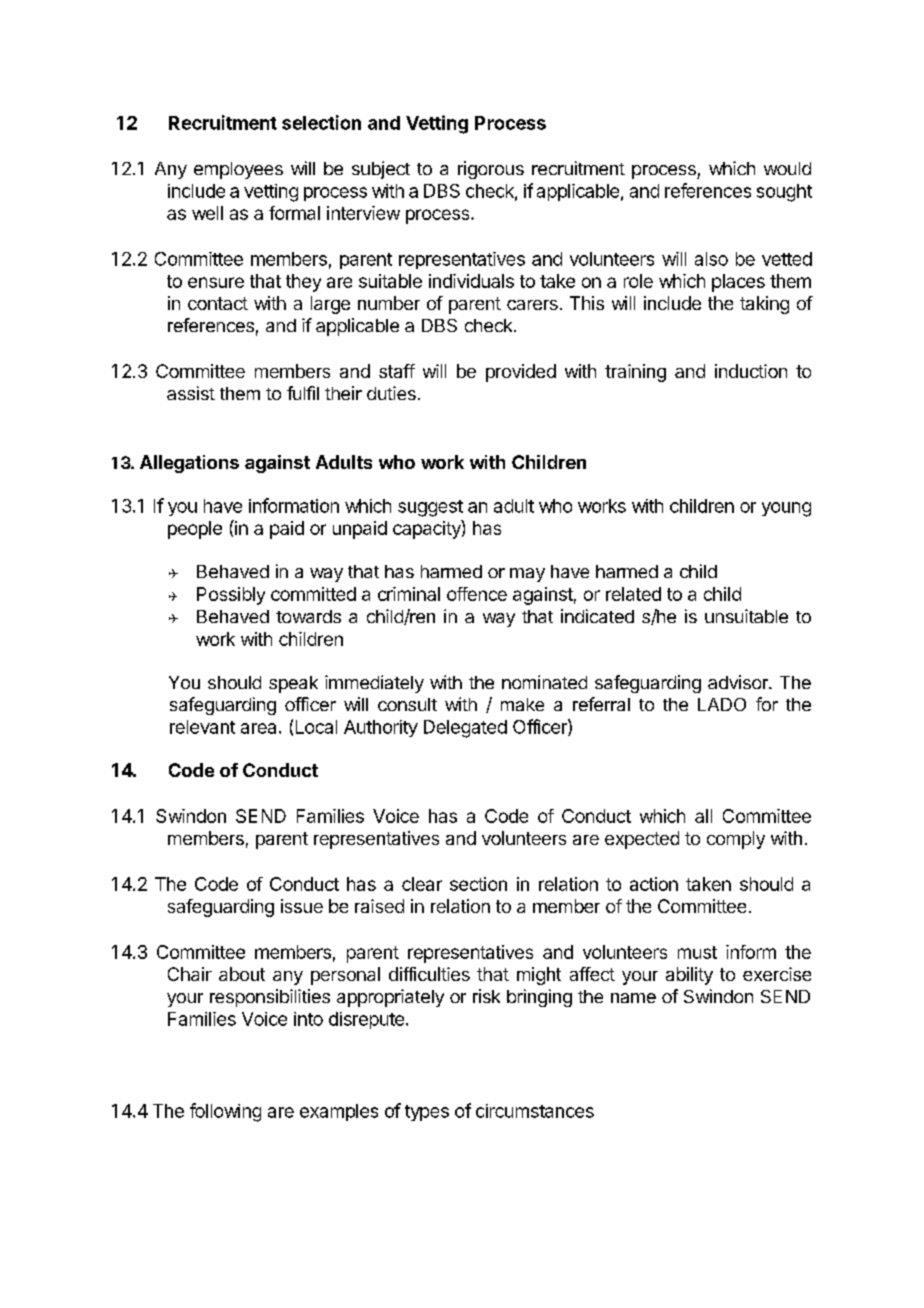  I want to click on rigorous, so click(491, 170).
